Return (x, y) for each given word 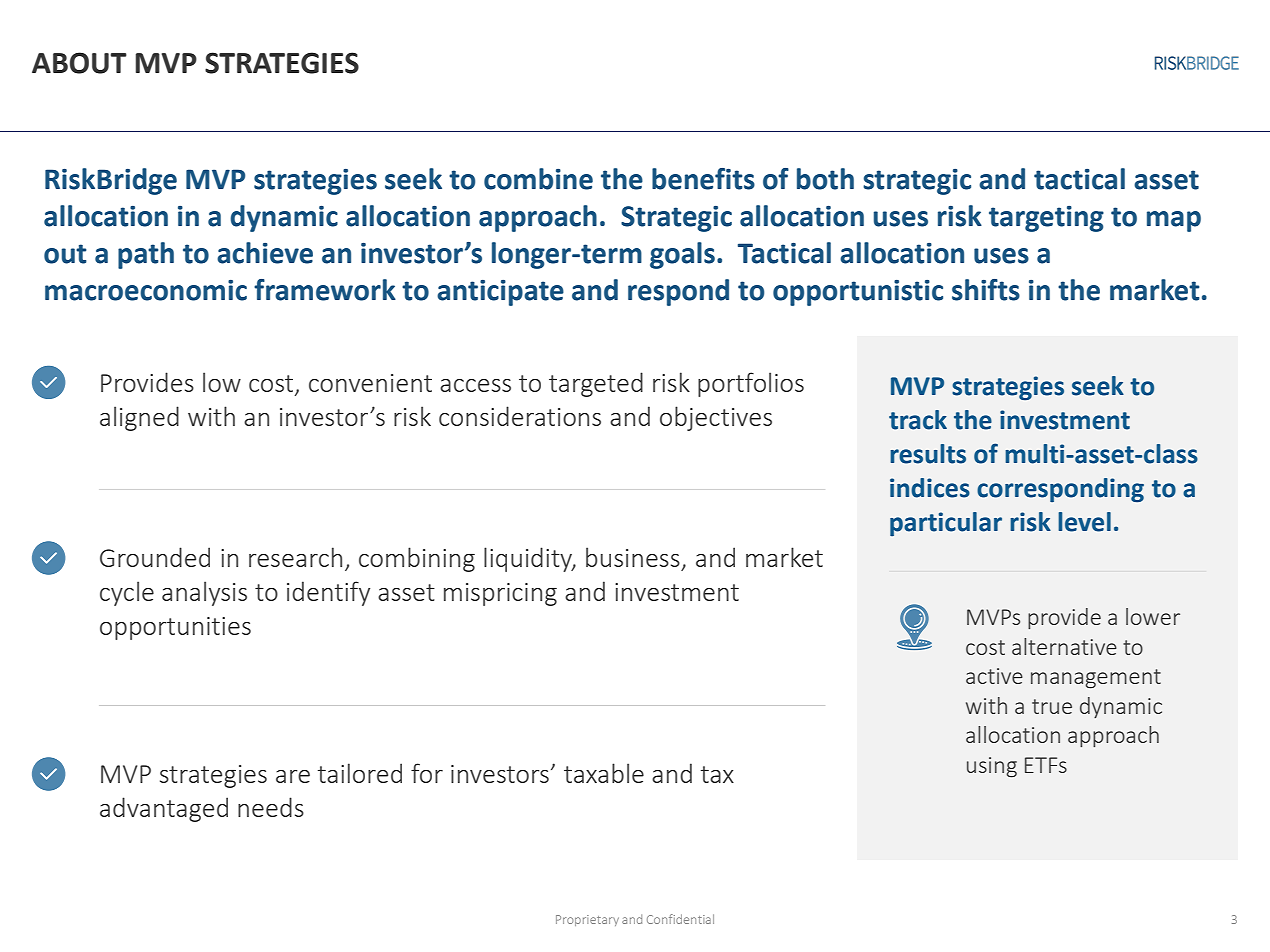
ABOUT (79, 63)
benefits (703, 179)
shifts (986, 290)
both (825, 179)
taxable (604, 773)
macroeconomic (146, 290)
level (1084, 522)
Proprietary (587, 920)
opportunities (175, 628)
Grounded (155, 557)
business (633, 557)
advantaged (164, 809)
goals (682, 255)
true (1052, 706)
